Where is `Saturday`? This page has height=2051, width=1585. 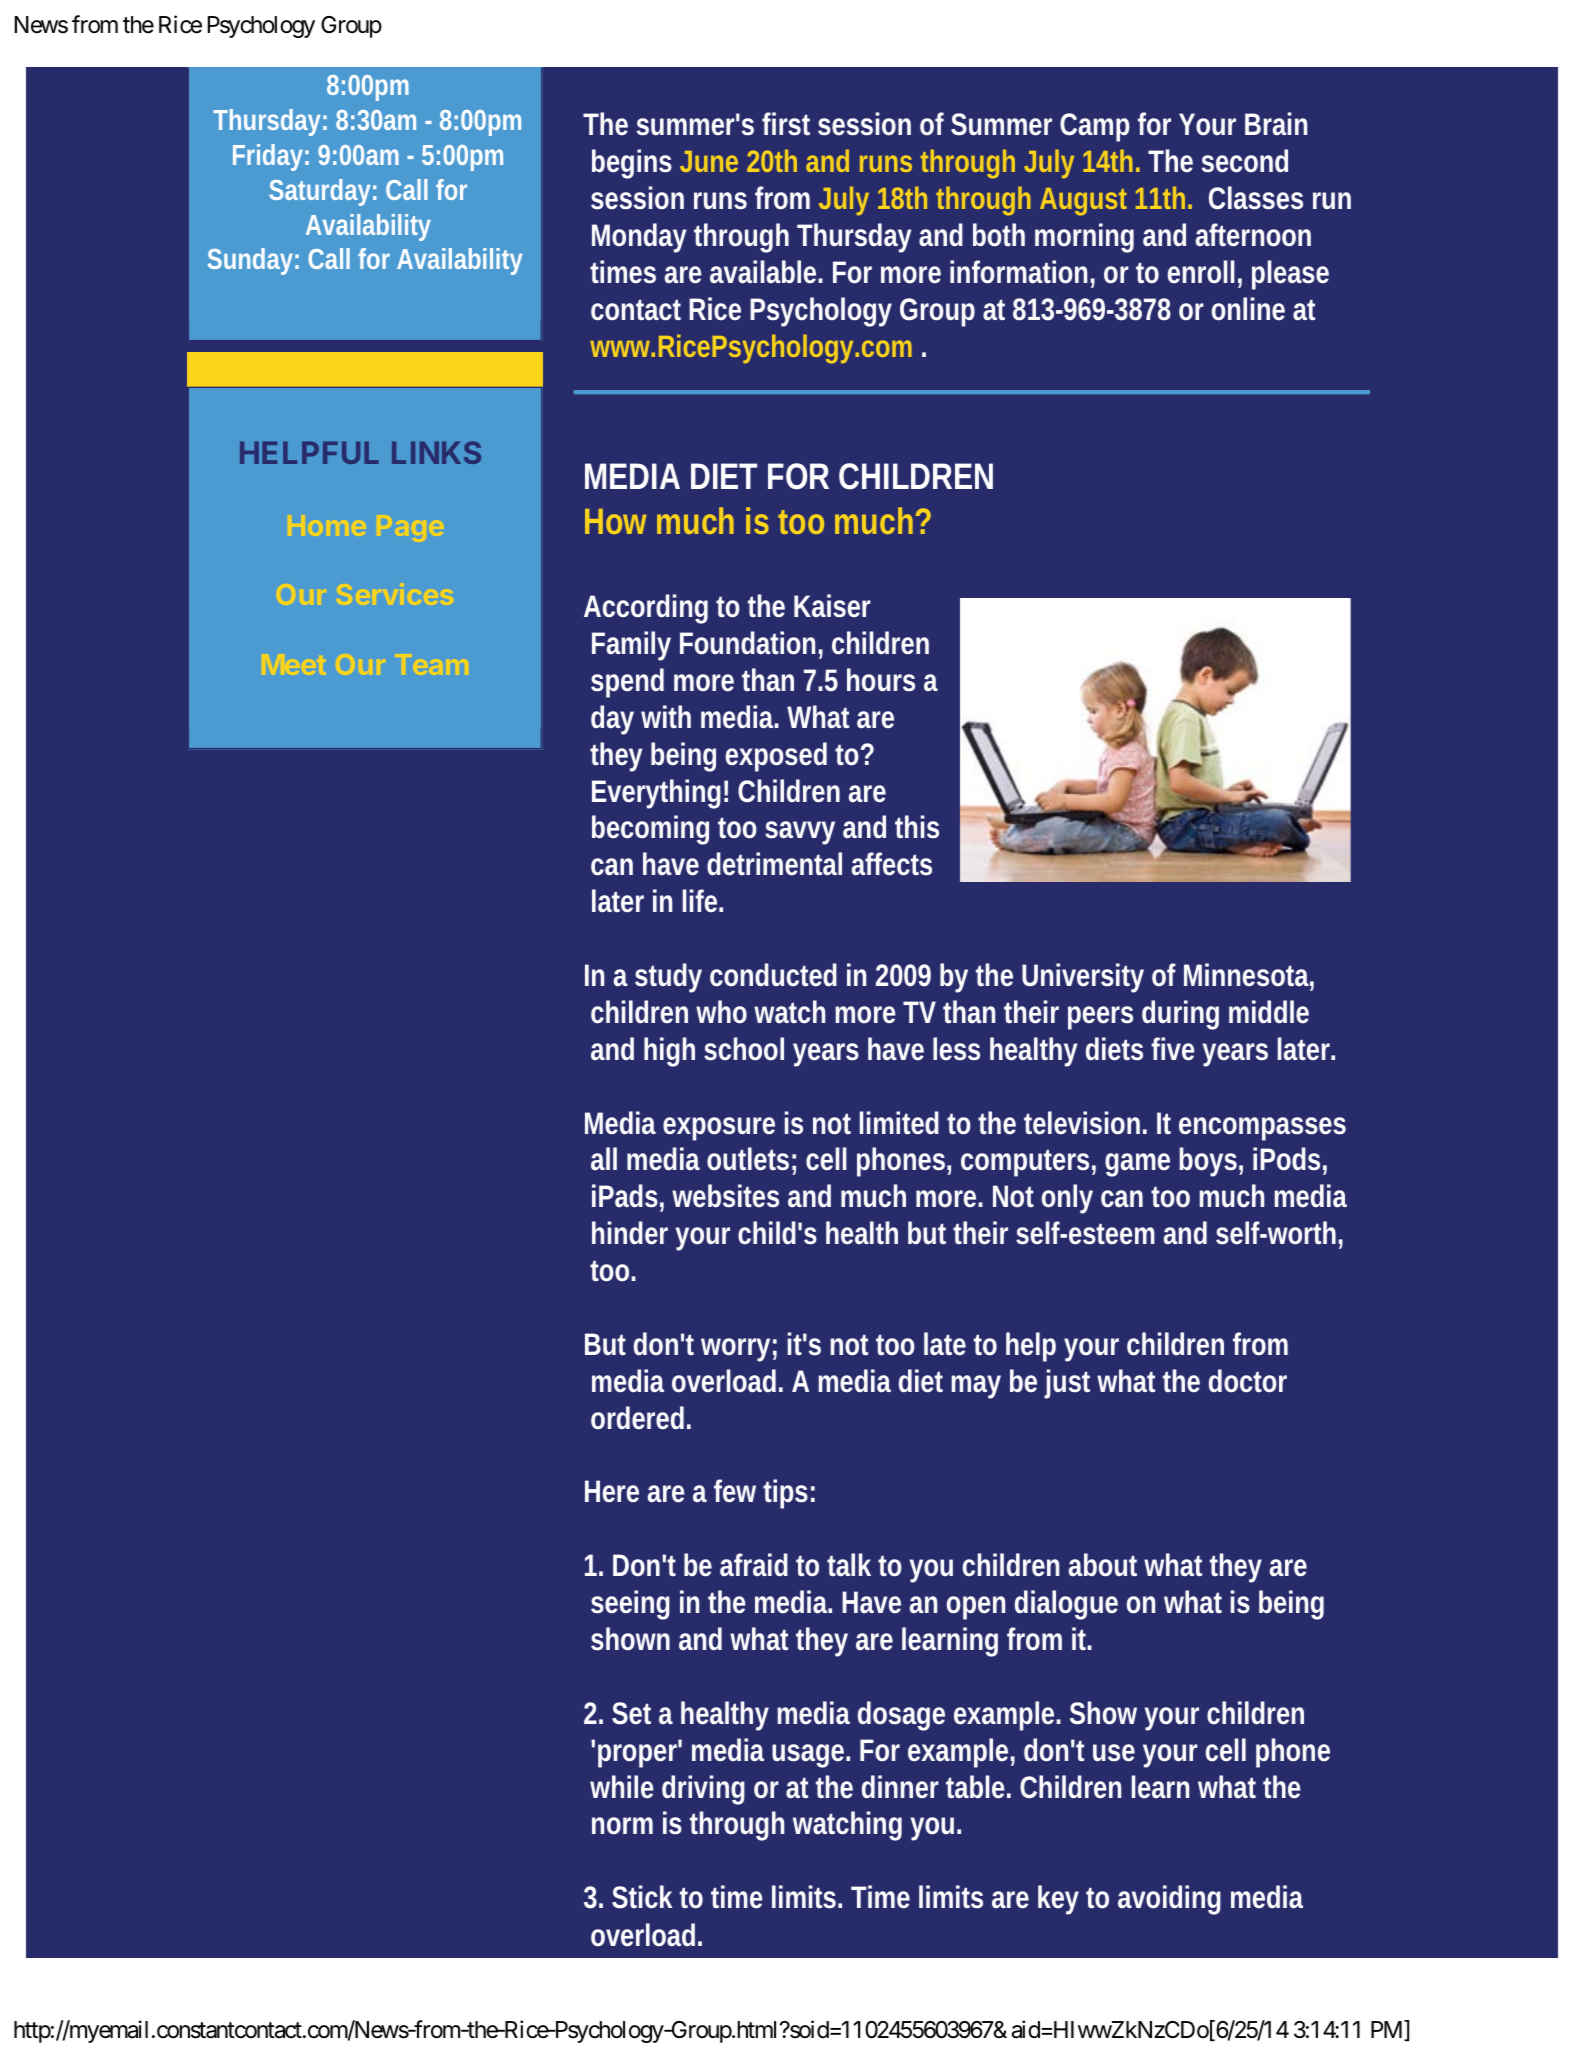 Saturday is located at coordinates (319, 192).
